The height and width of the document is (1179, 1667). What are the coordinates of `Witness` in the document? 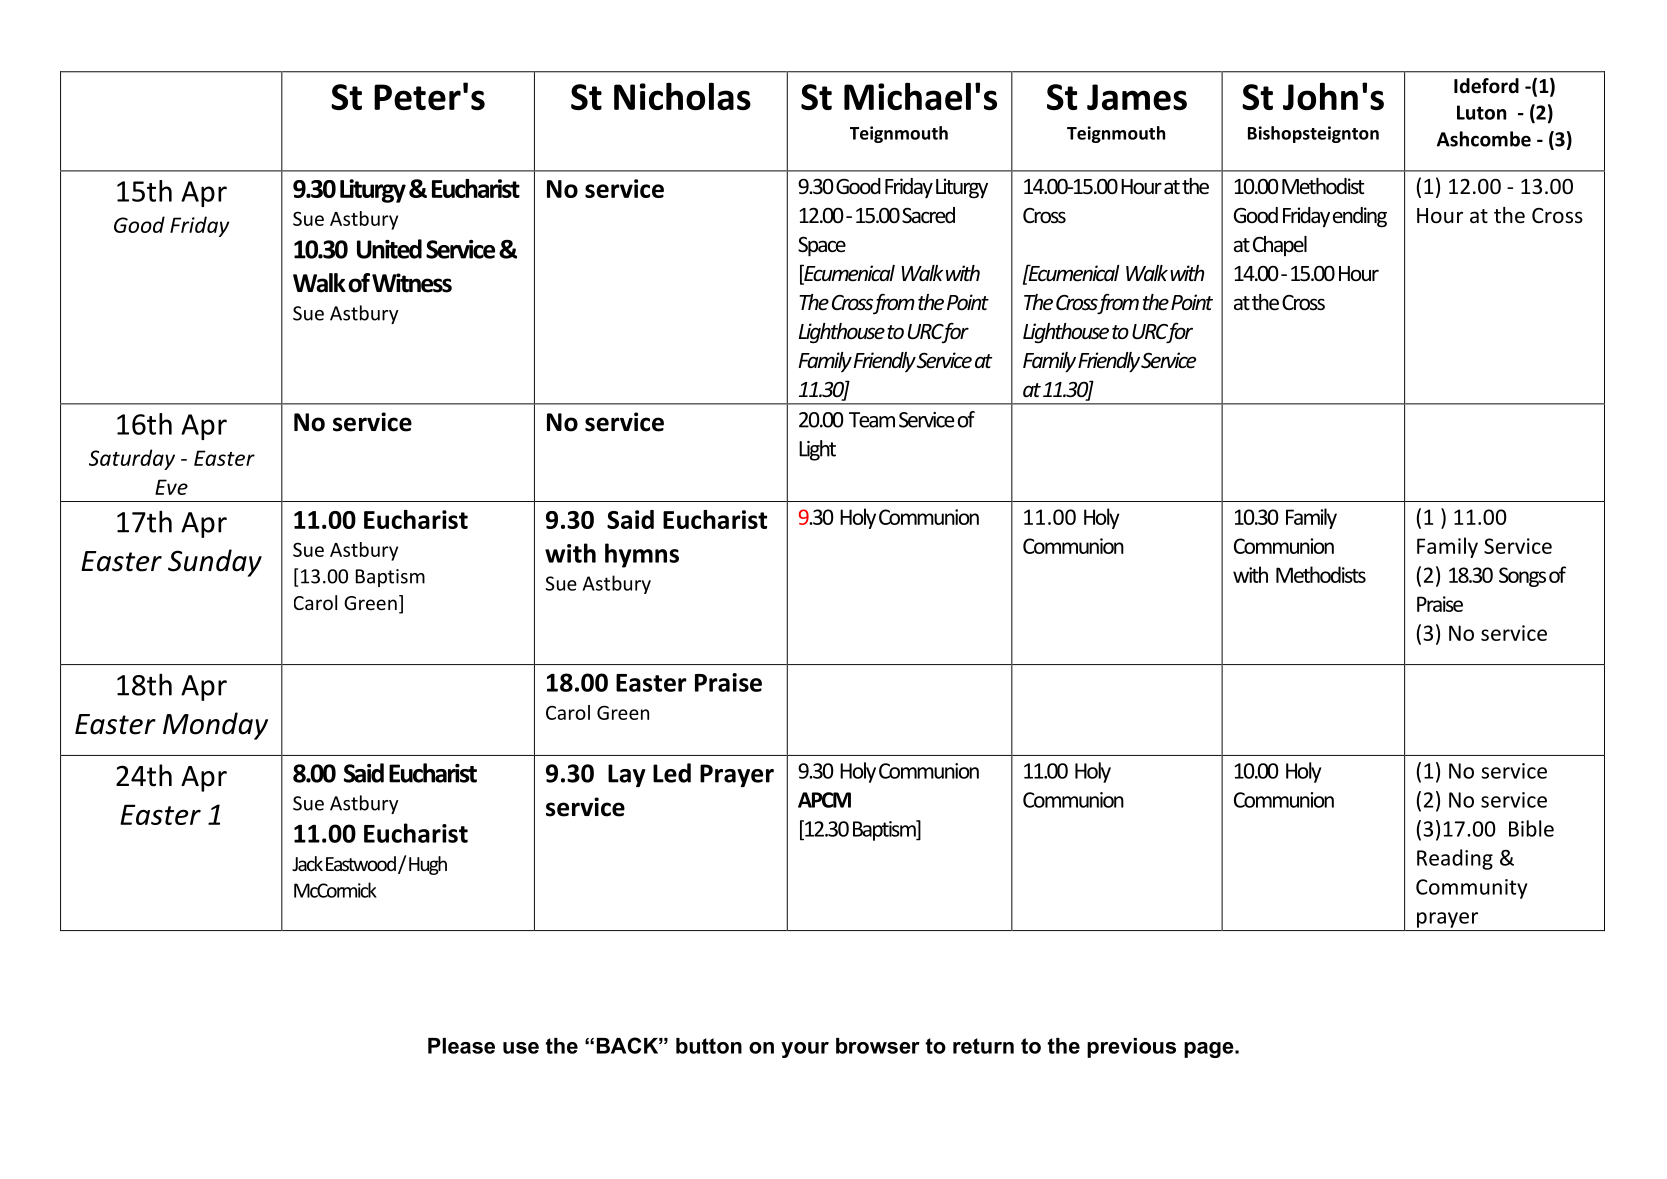 It's located at (412, 283).
